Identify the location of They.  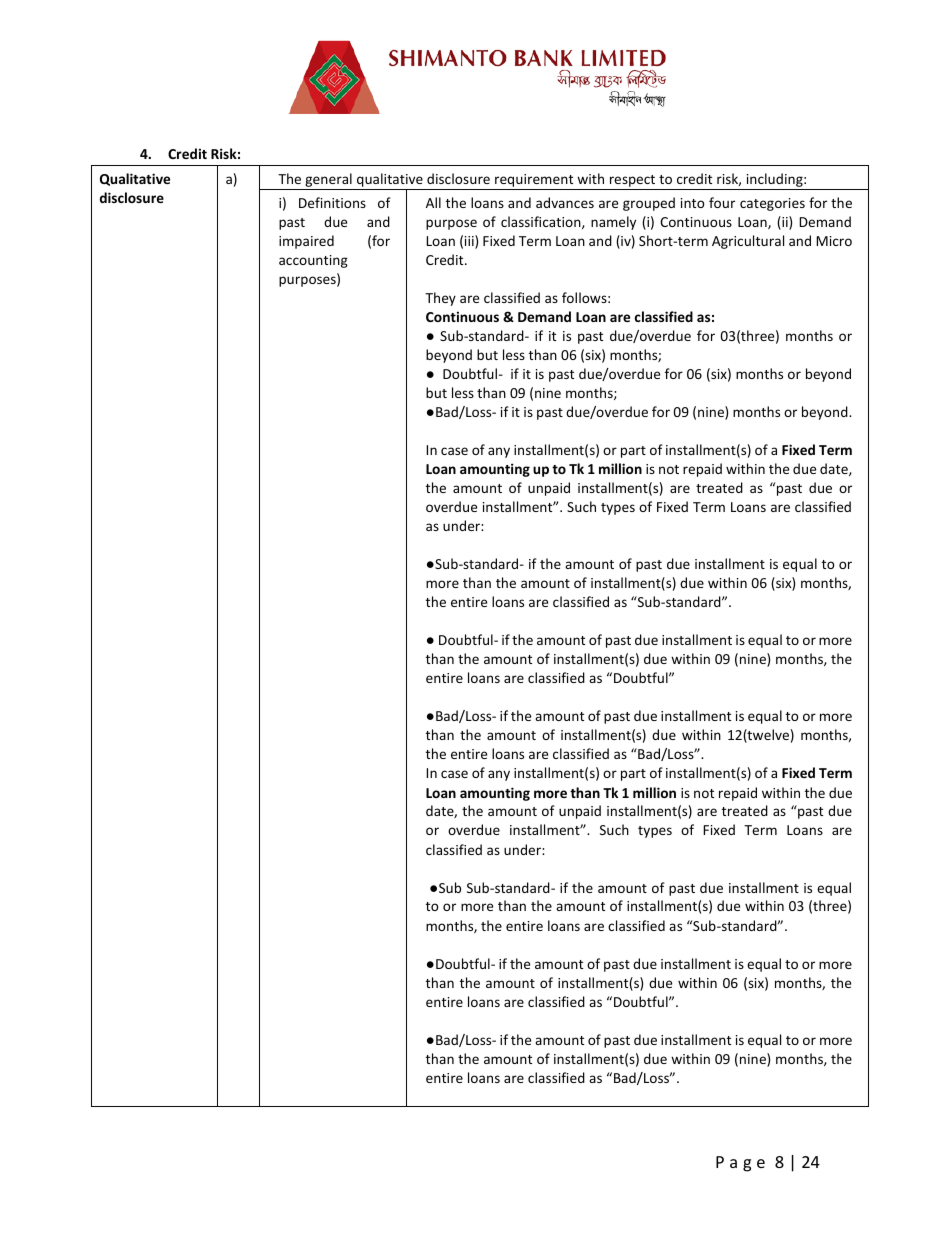
(440, 299).
